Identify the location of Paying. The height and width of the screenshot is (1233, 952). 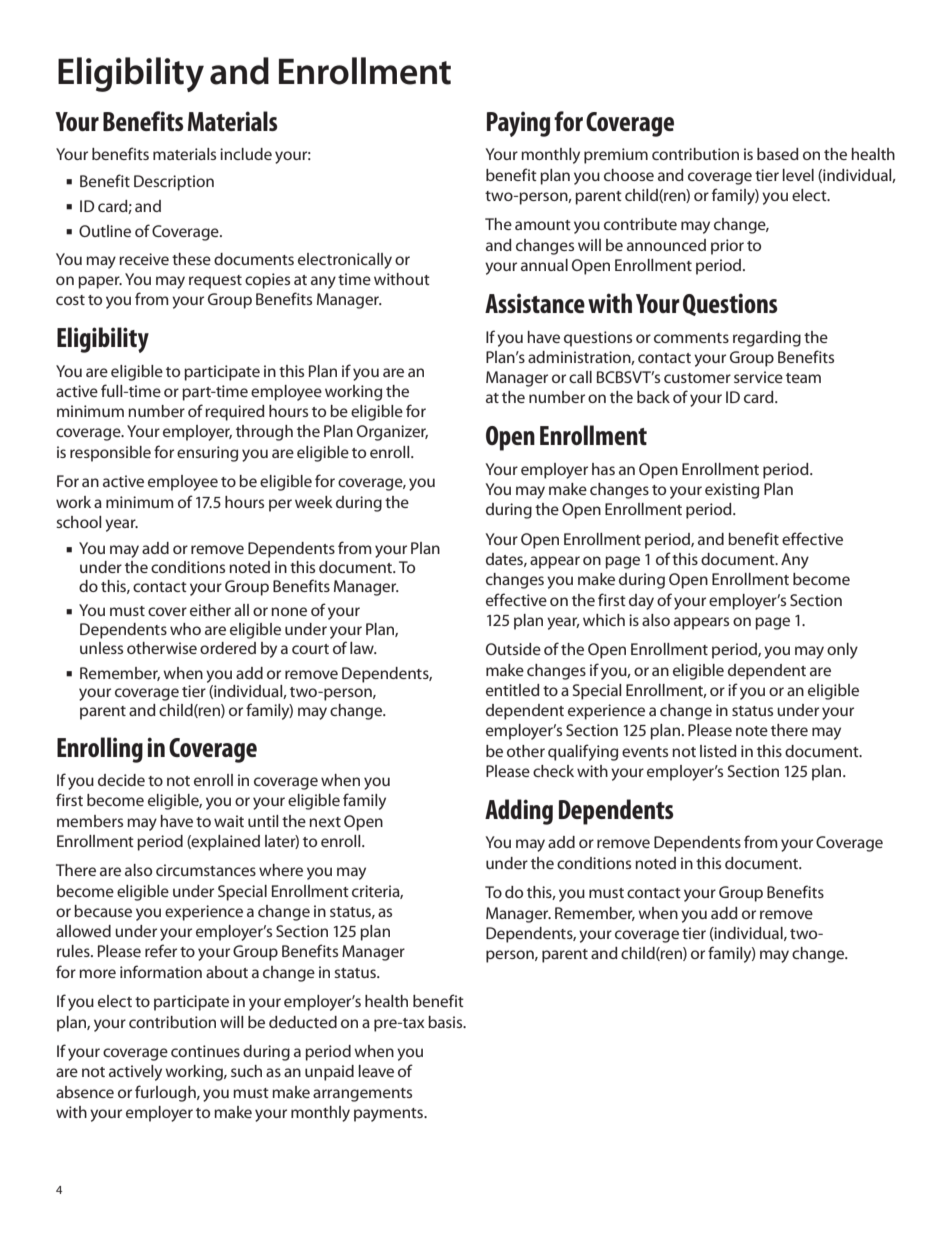
(518, 124).
